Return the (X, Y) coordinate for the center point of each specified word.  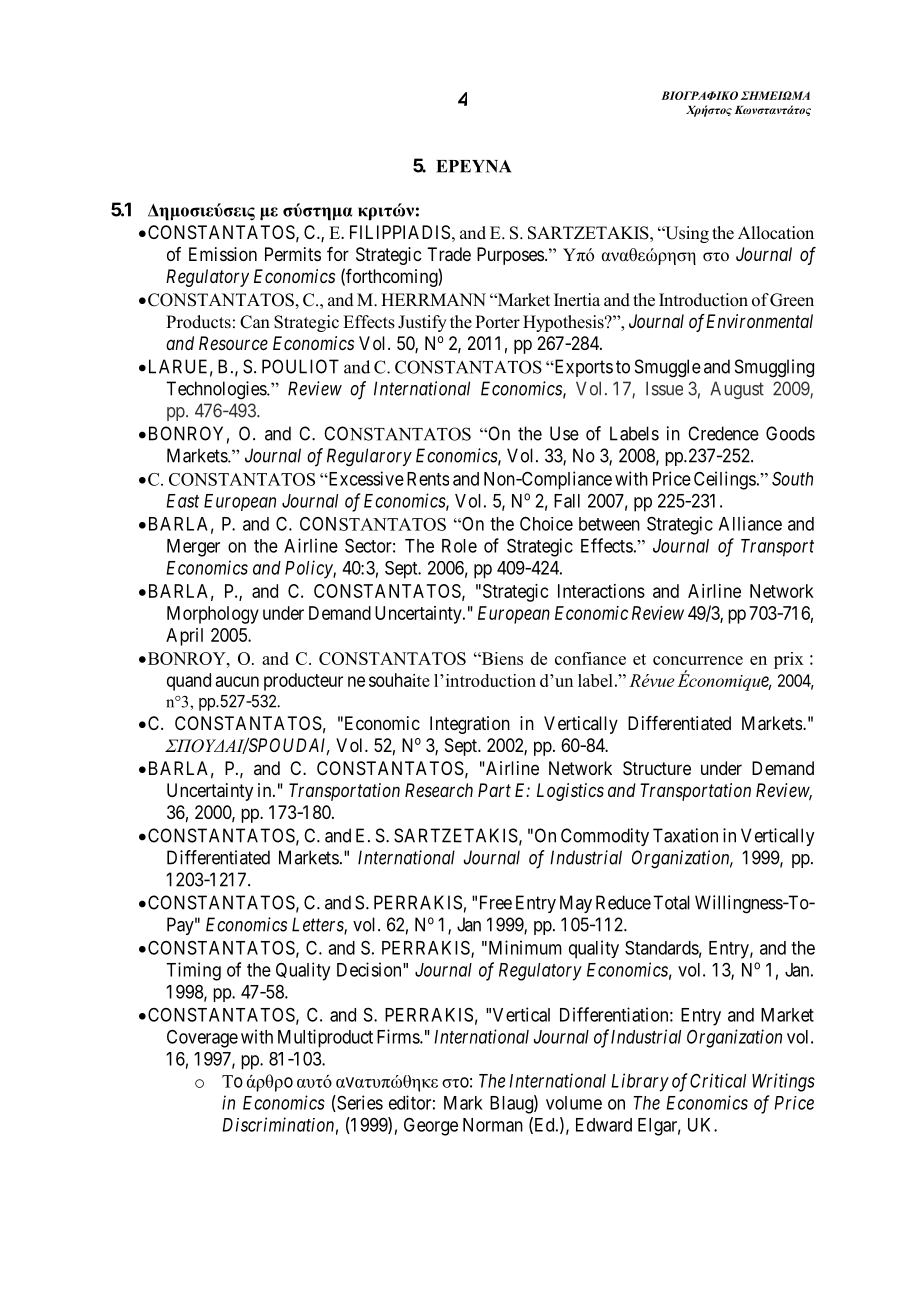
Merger (193, 548)
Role (459, 546)
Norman (493, 1125)
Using (686, 234)
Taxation (685, 835)
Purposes (510, 256)
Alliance (750, 523)
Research (439, 790)
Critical (718, 1080)
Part (494, 790)
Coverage (202, 1038)
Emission (223, 254)
